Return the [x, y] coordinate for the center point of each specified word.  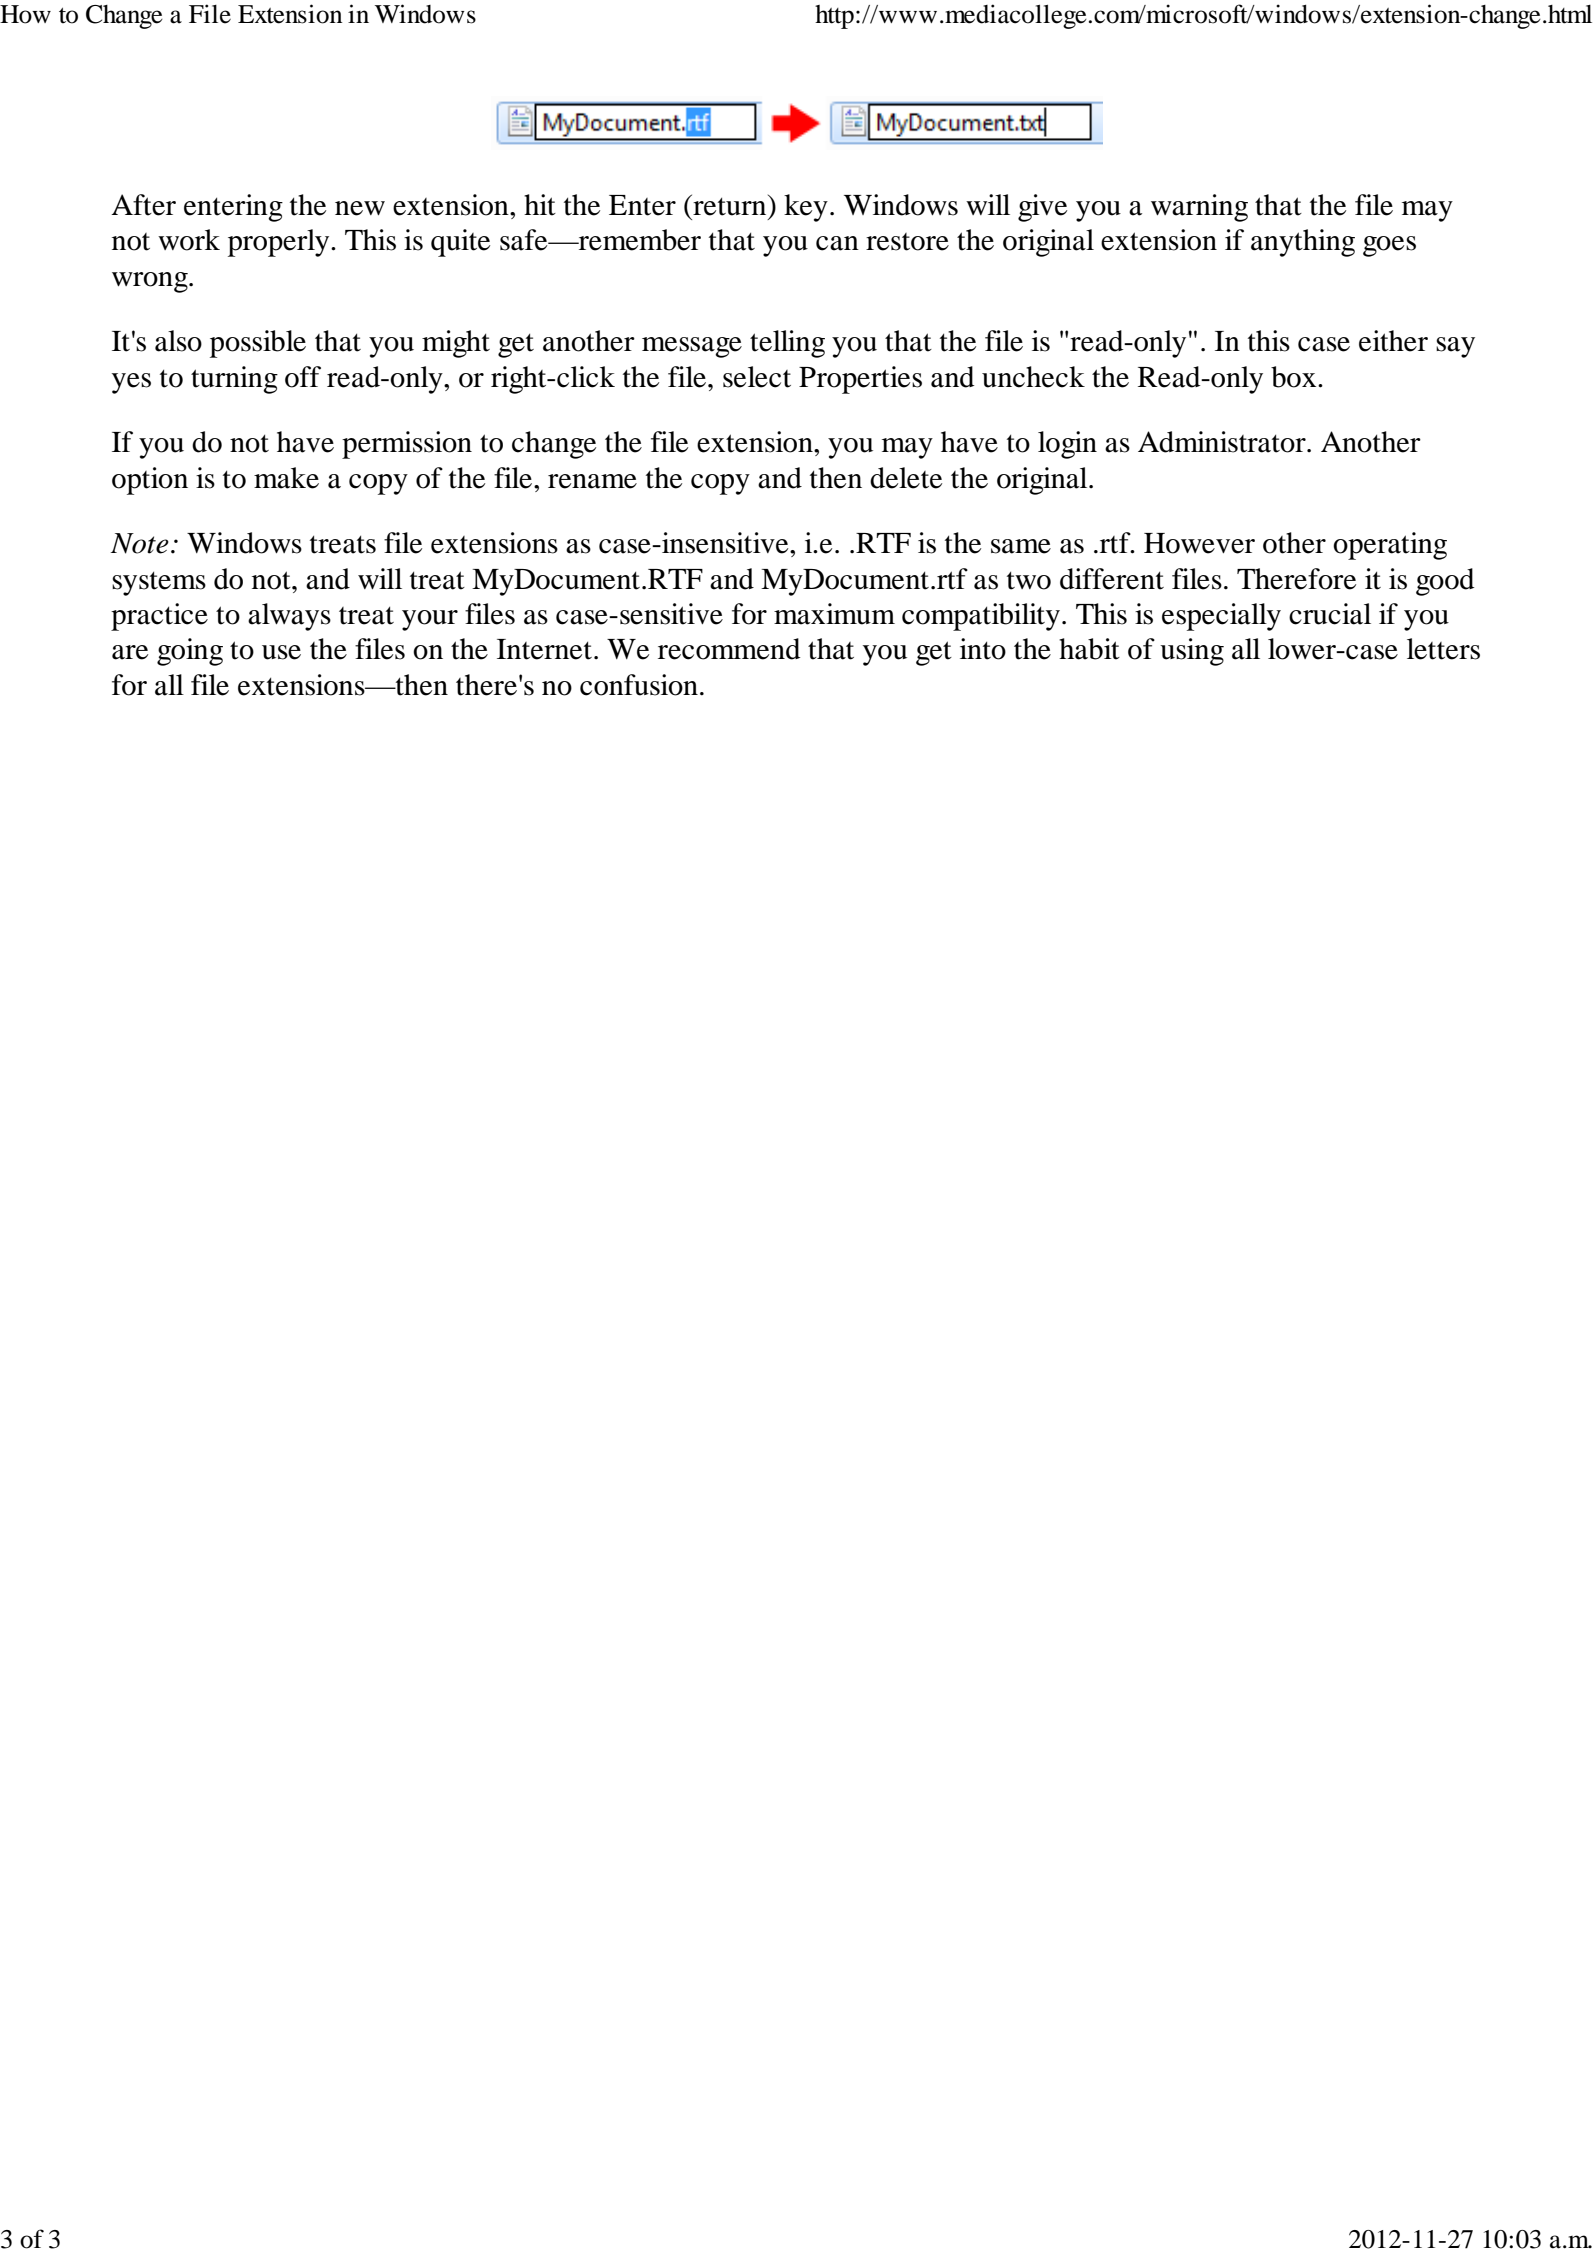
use [281, 652]
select [757, 377]
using [1192, 652]
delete [906, 478]
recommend [729, 649]
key [806, 208]
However [1199, 543]
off [303, 377]
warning [1199, 208]
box [1295, 377]
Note [140, 543]
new [360, 208]
